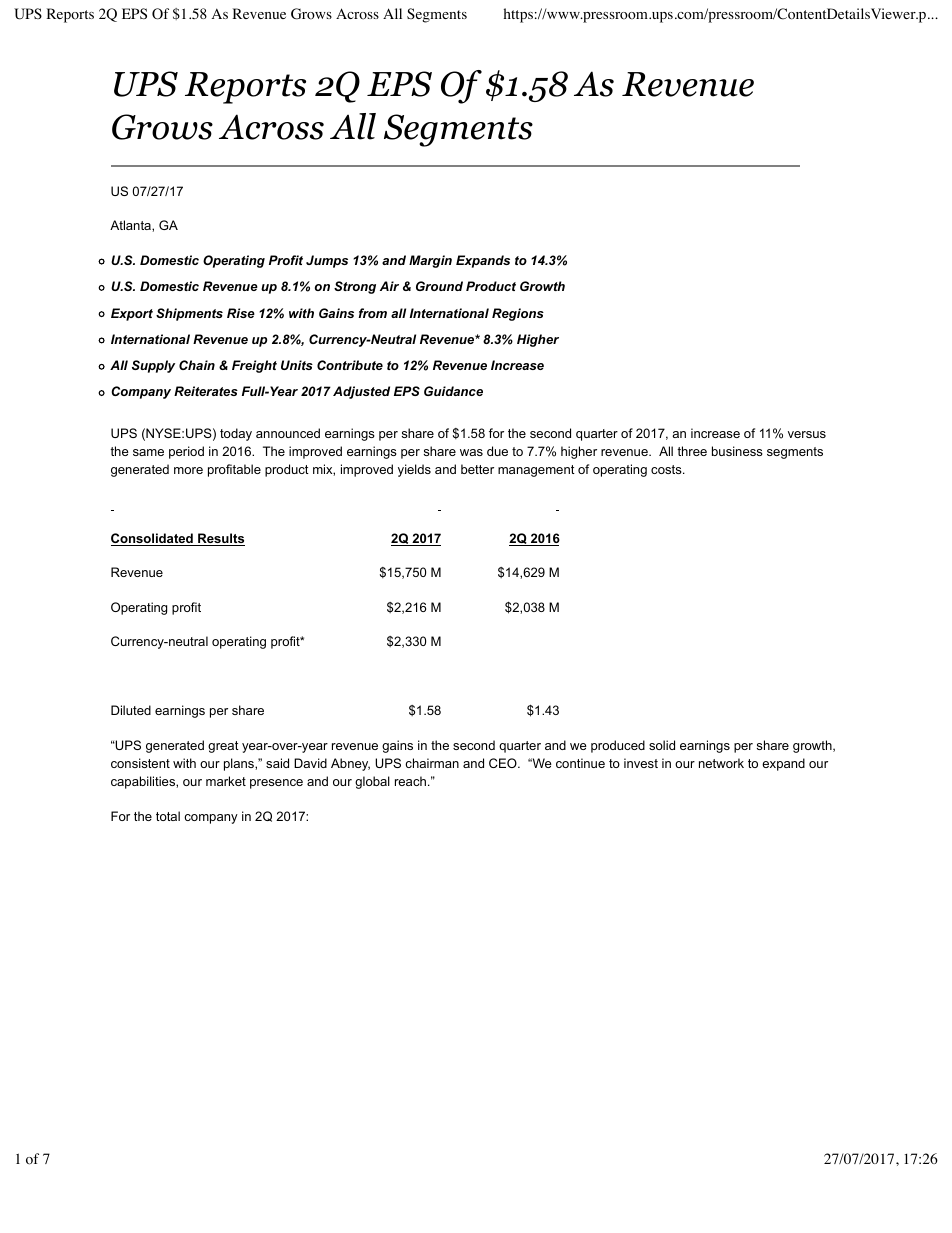 This document has height=1233, width=952. I want to click on Regions, so click(518, 314).
